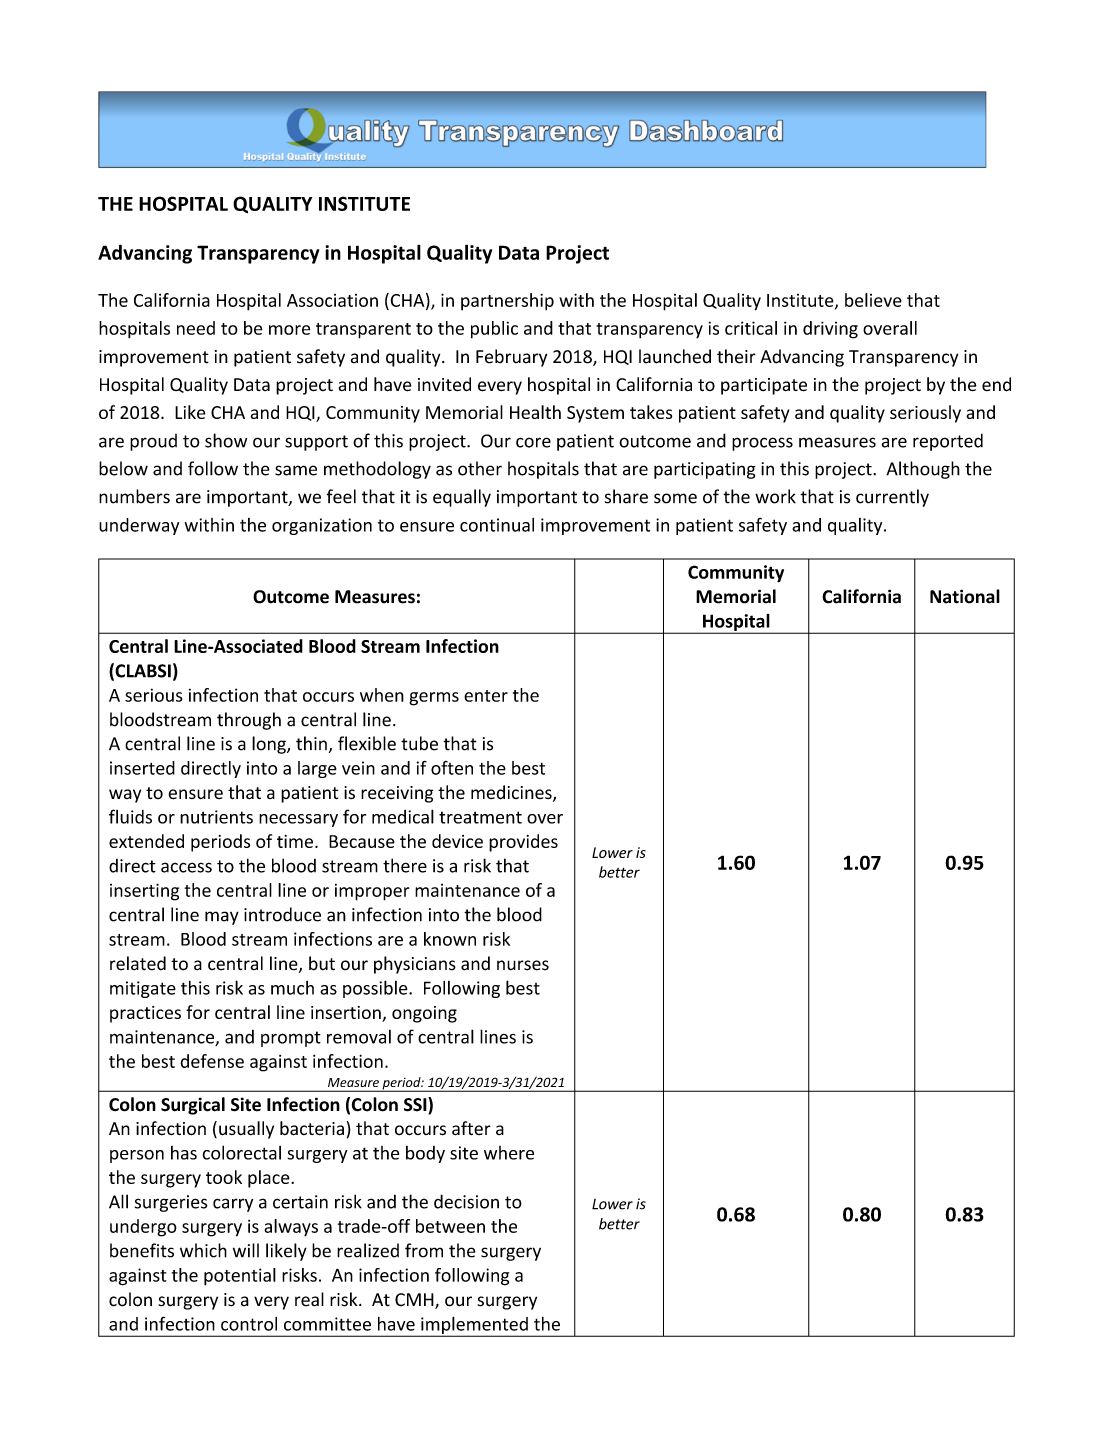 The image size is (1113, 1440). I want to click on Surgical, so click(193, 1106).
